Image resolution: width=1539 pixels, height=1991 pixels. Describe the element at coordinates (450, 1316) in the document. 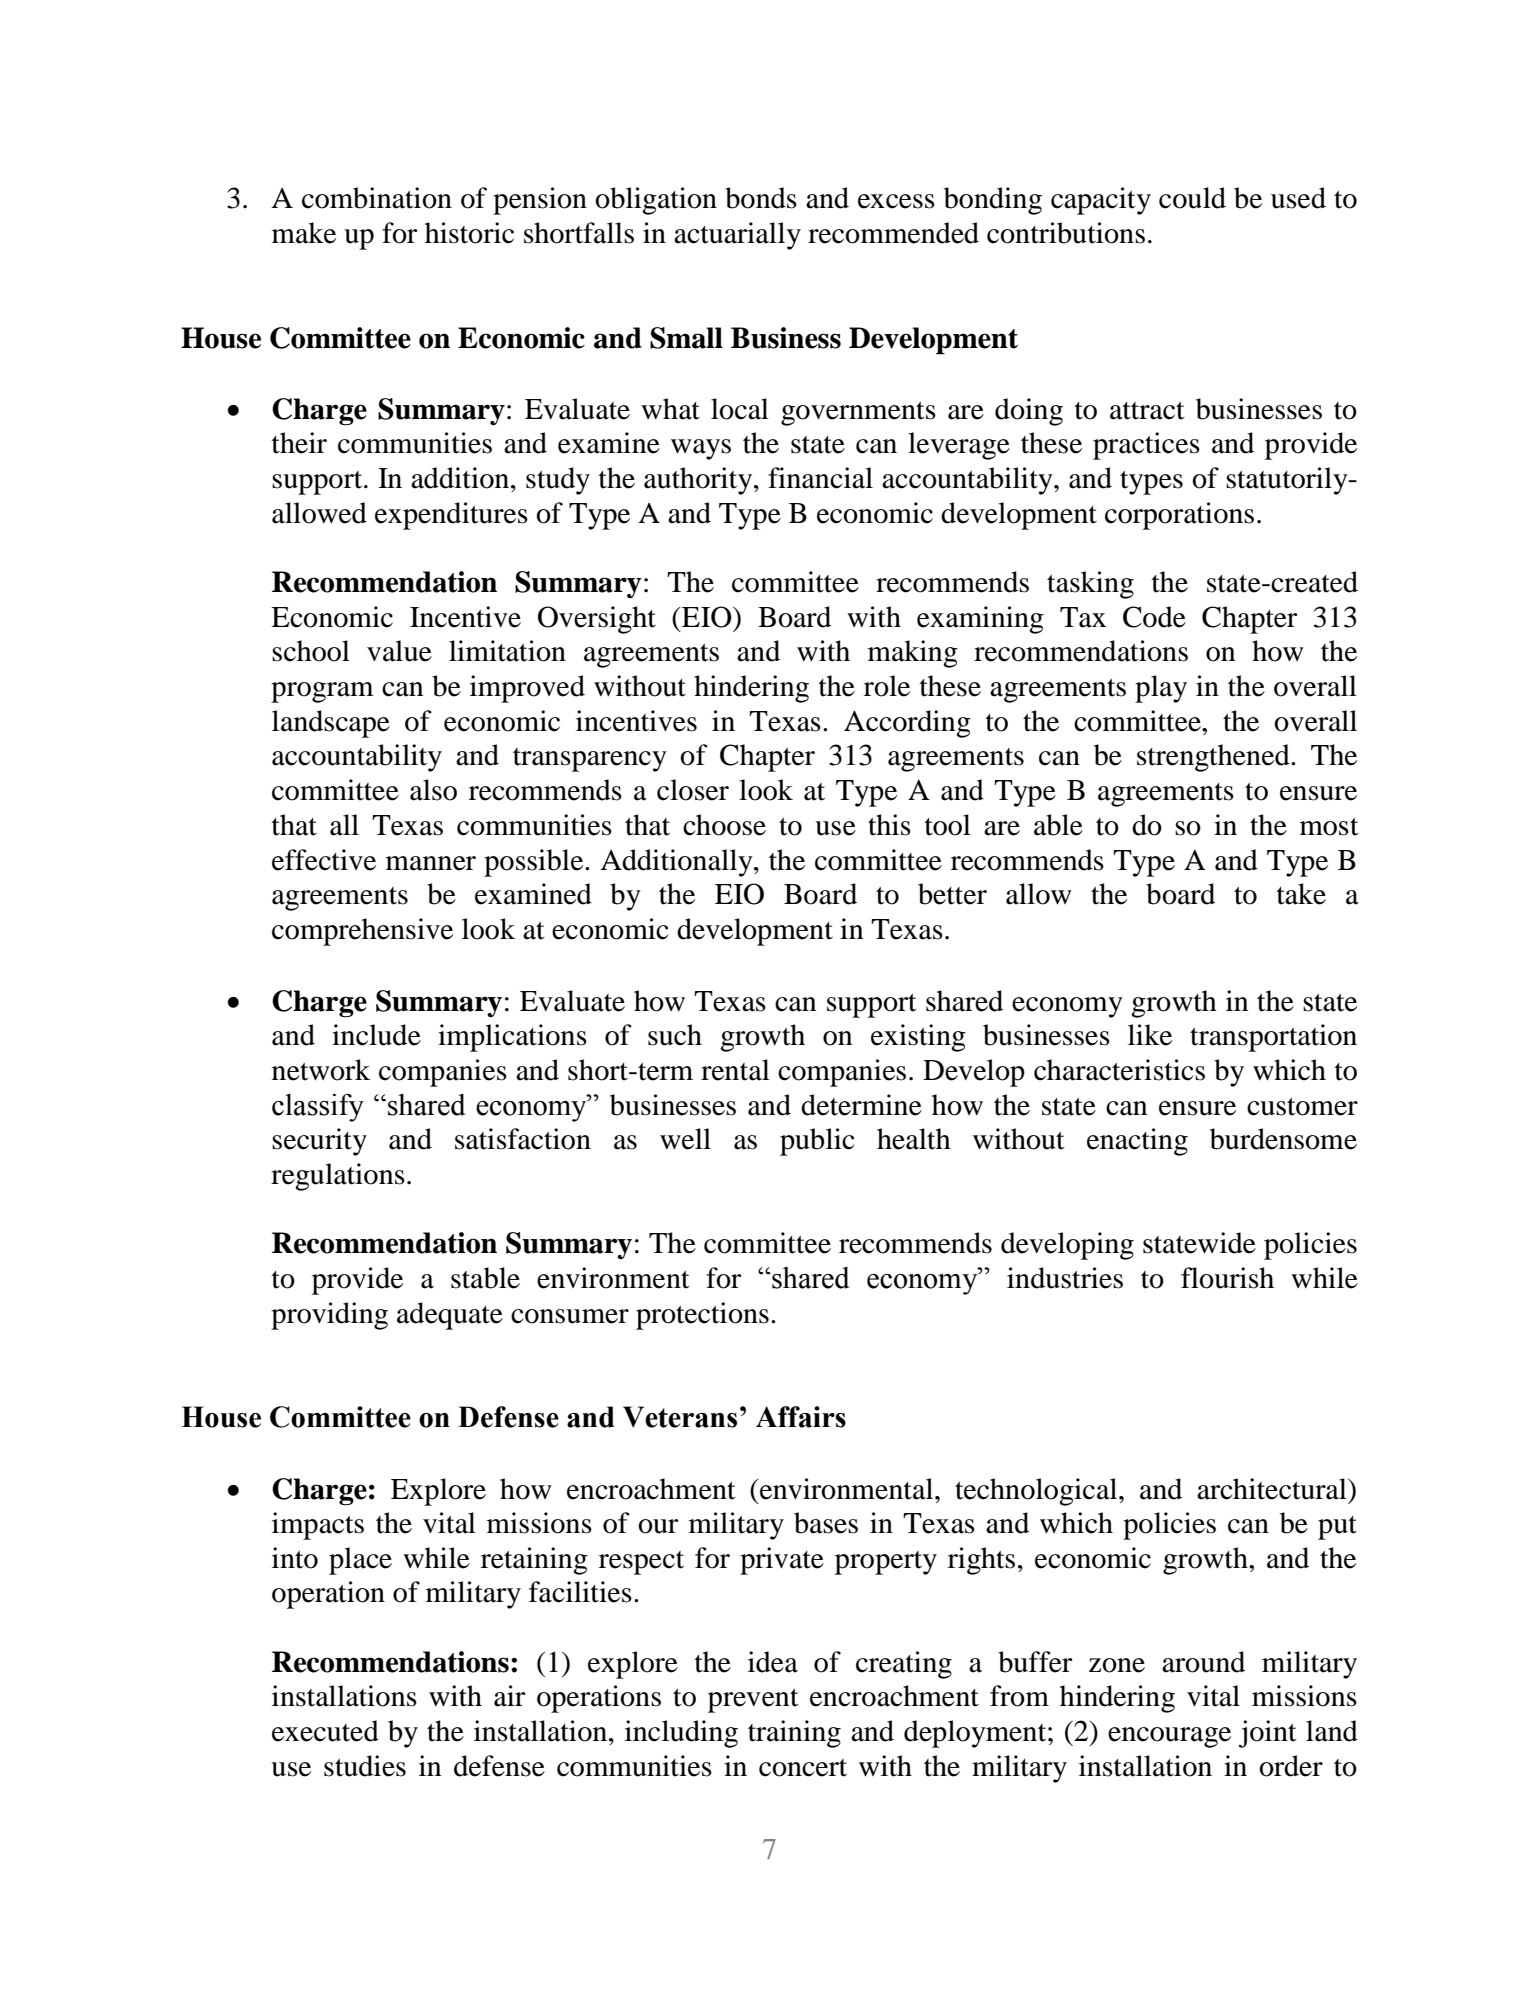

I see `adequate` at that location.
